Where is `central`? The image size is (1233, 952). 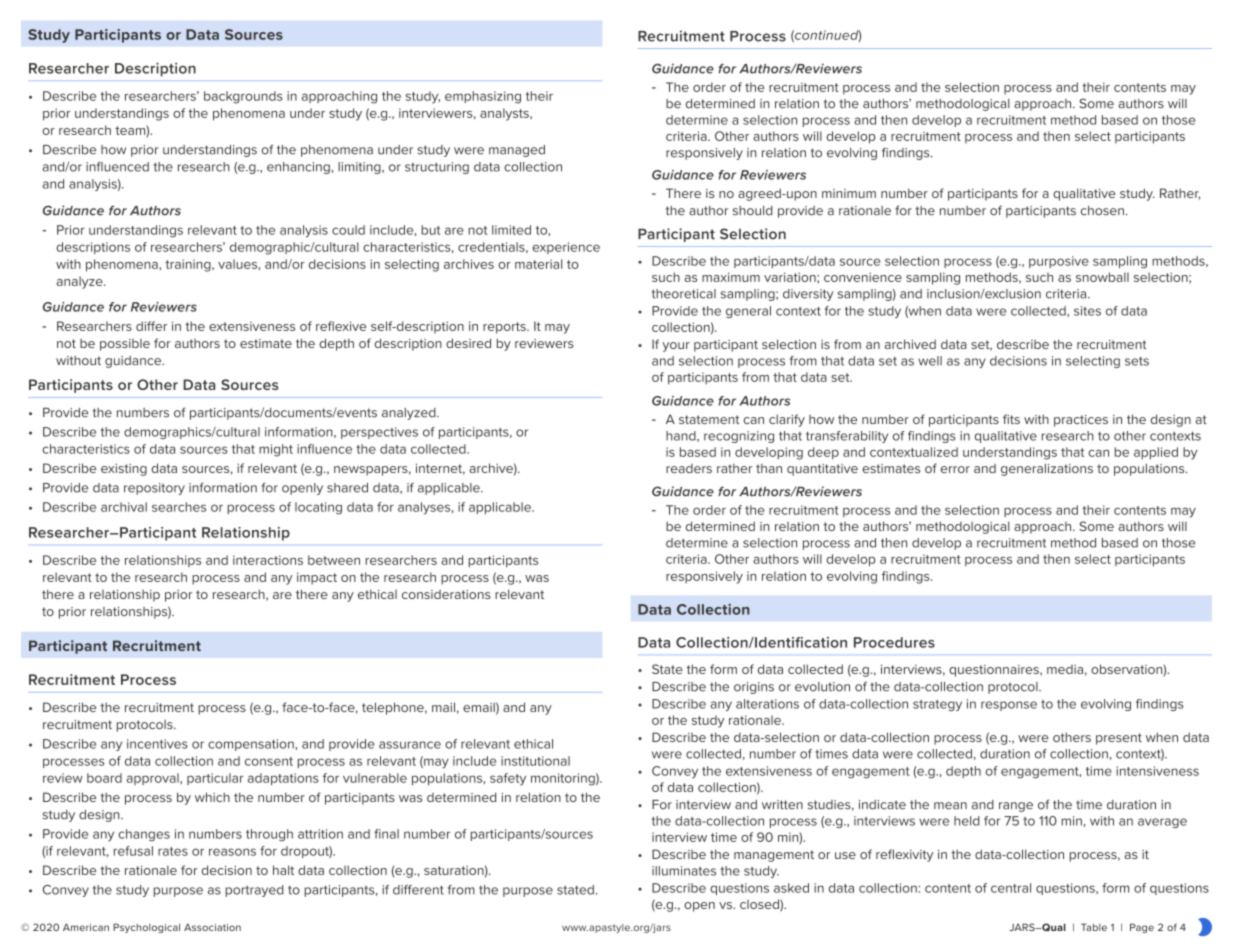
central is located at coordinates (1011, 888).
